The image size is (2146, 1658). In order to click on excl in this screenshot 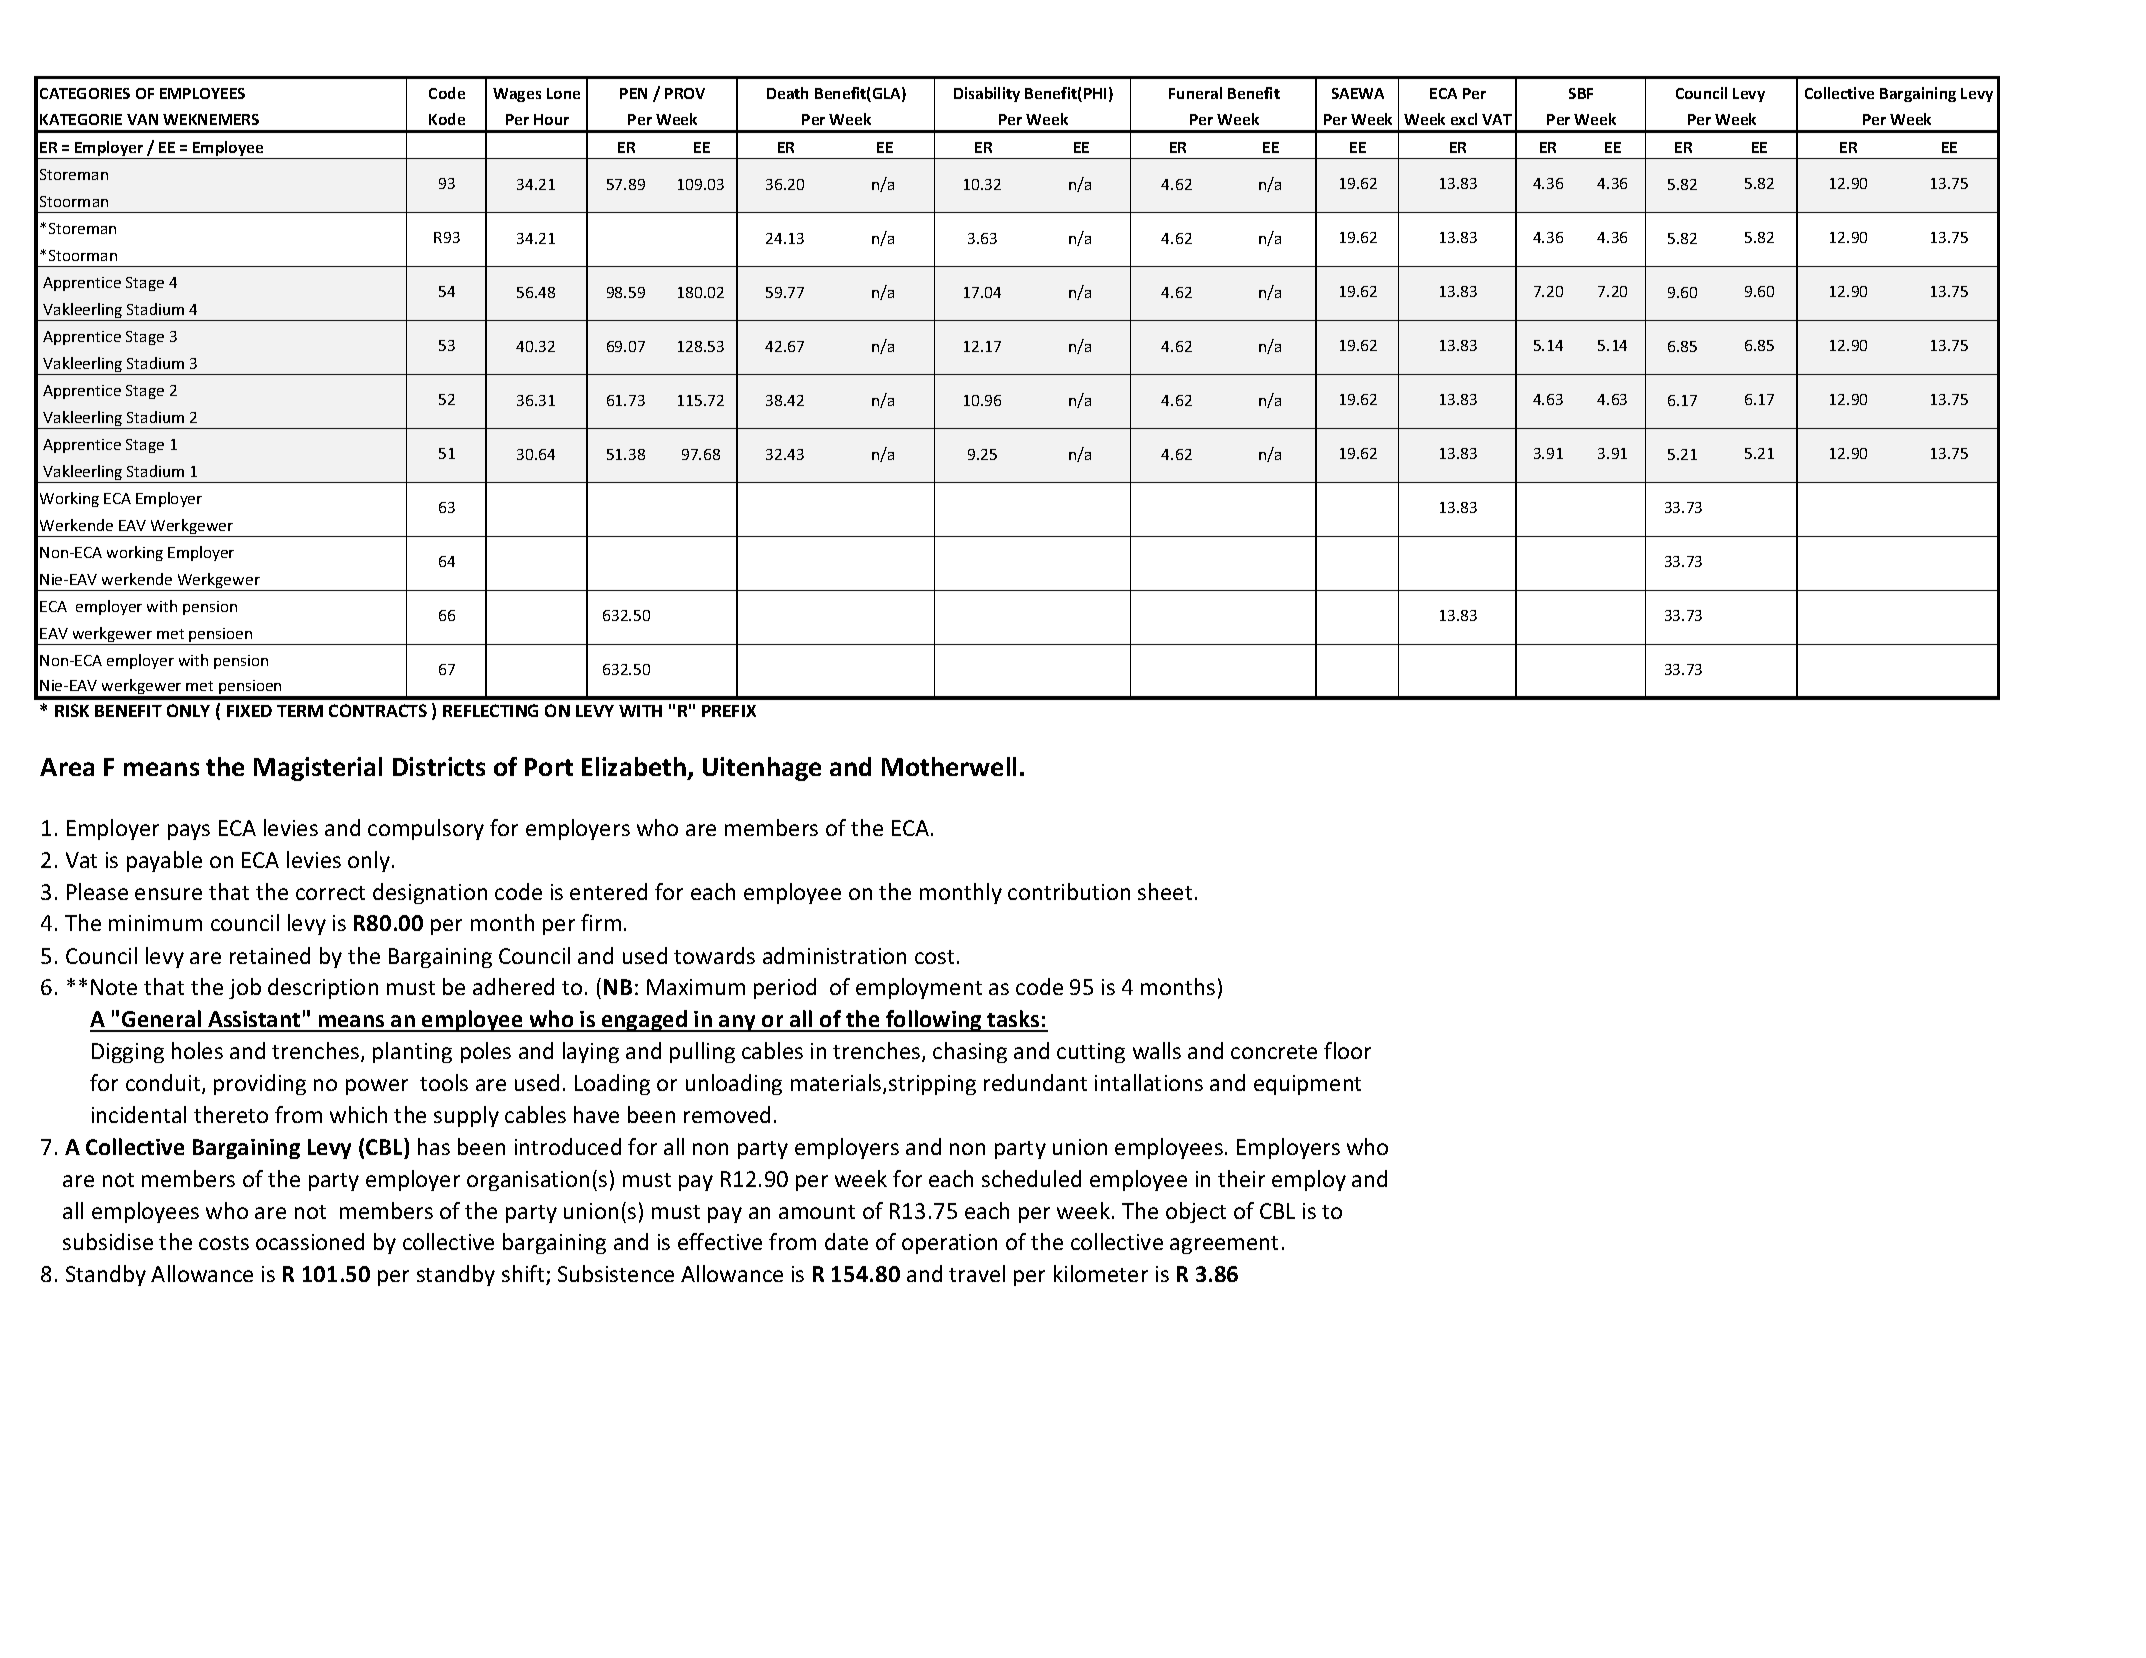, I will do `click(1464, 119)`.
